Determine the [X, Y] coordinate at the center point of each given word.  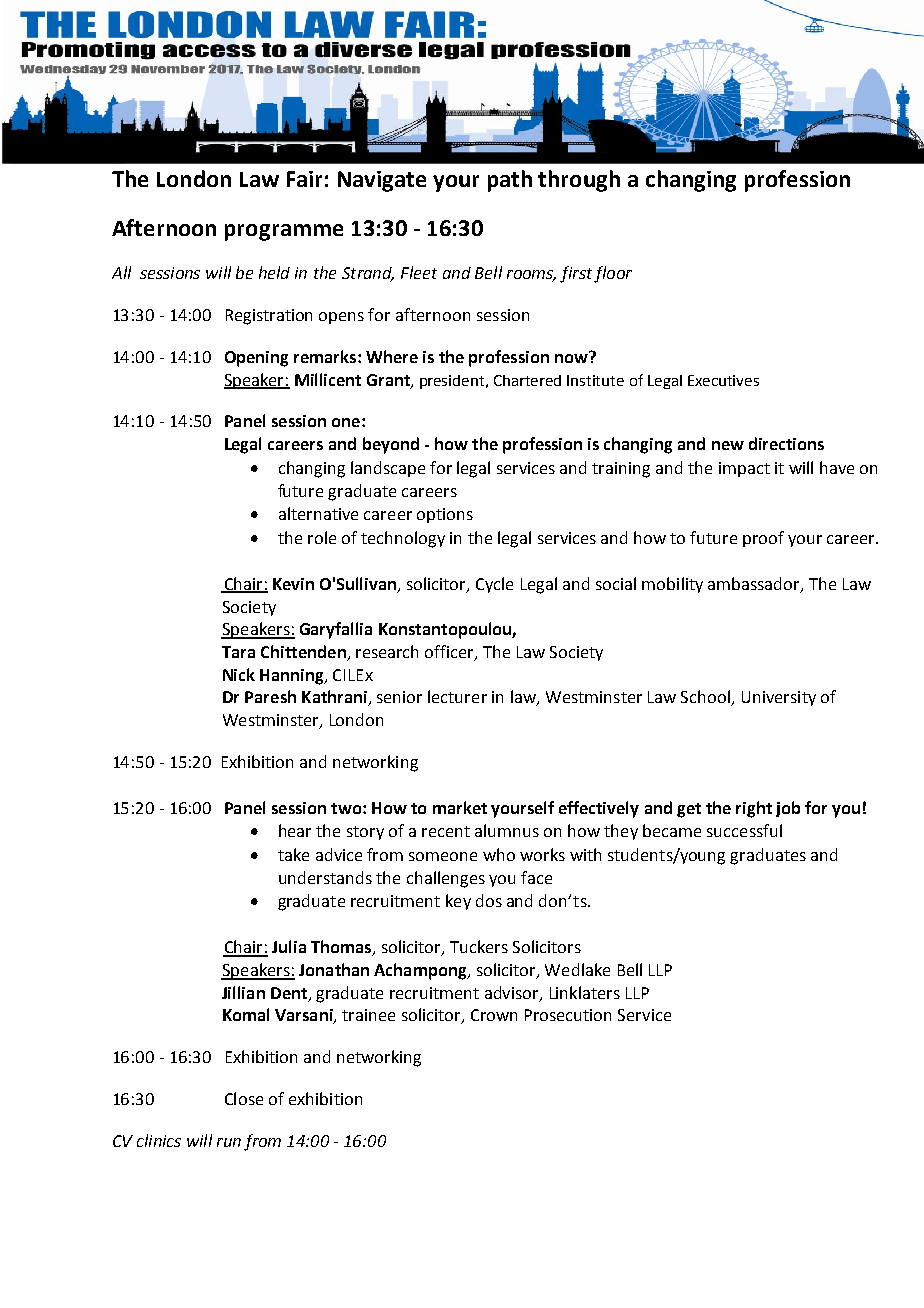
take [293, 854]
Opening [256, 359]
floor [613, 274]
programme [284, 232]
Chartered [527, 380]
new [728, 445]
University [779, 698]
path [510, 181]
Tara [238, 652]
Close [244, 1098]
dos [489, 900]
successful [744, 830]
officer [450, 653]
